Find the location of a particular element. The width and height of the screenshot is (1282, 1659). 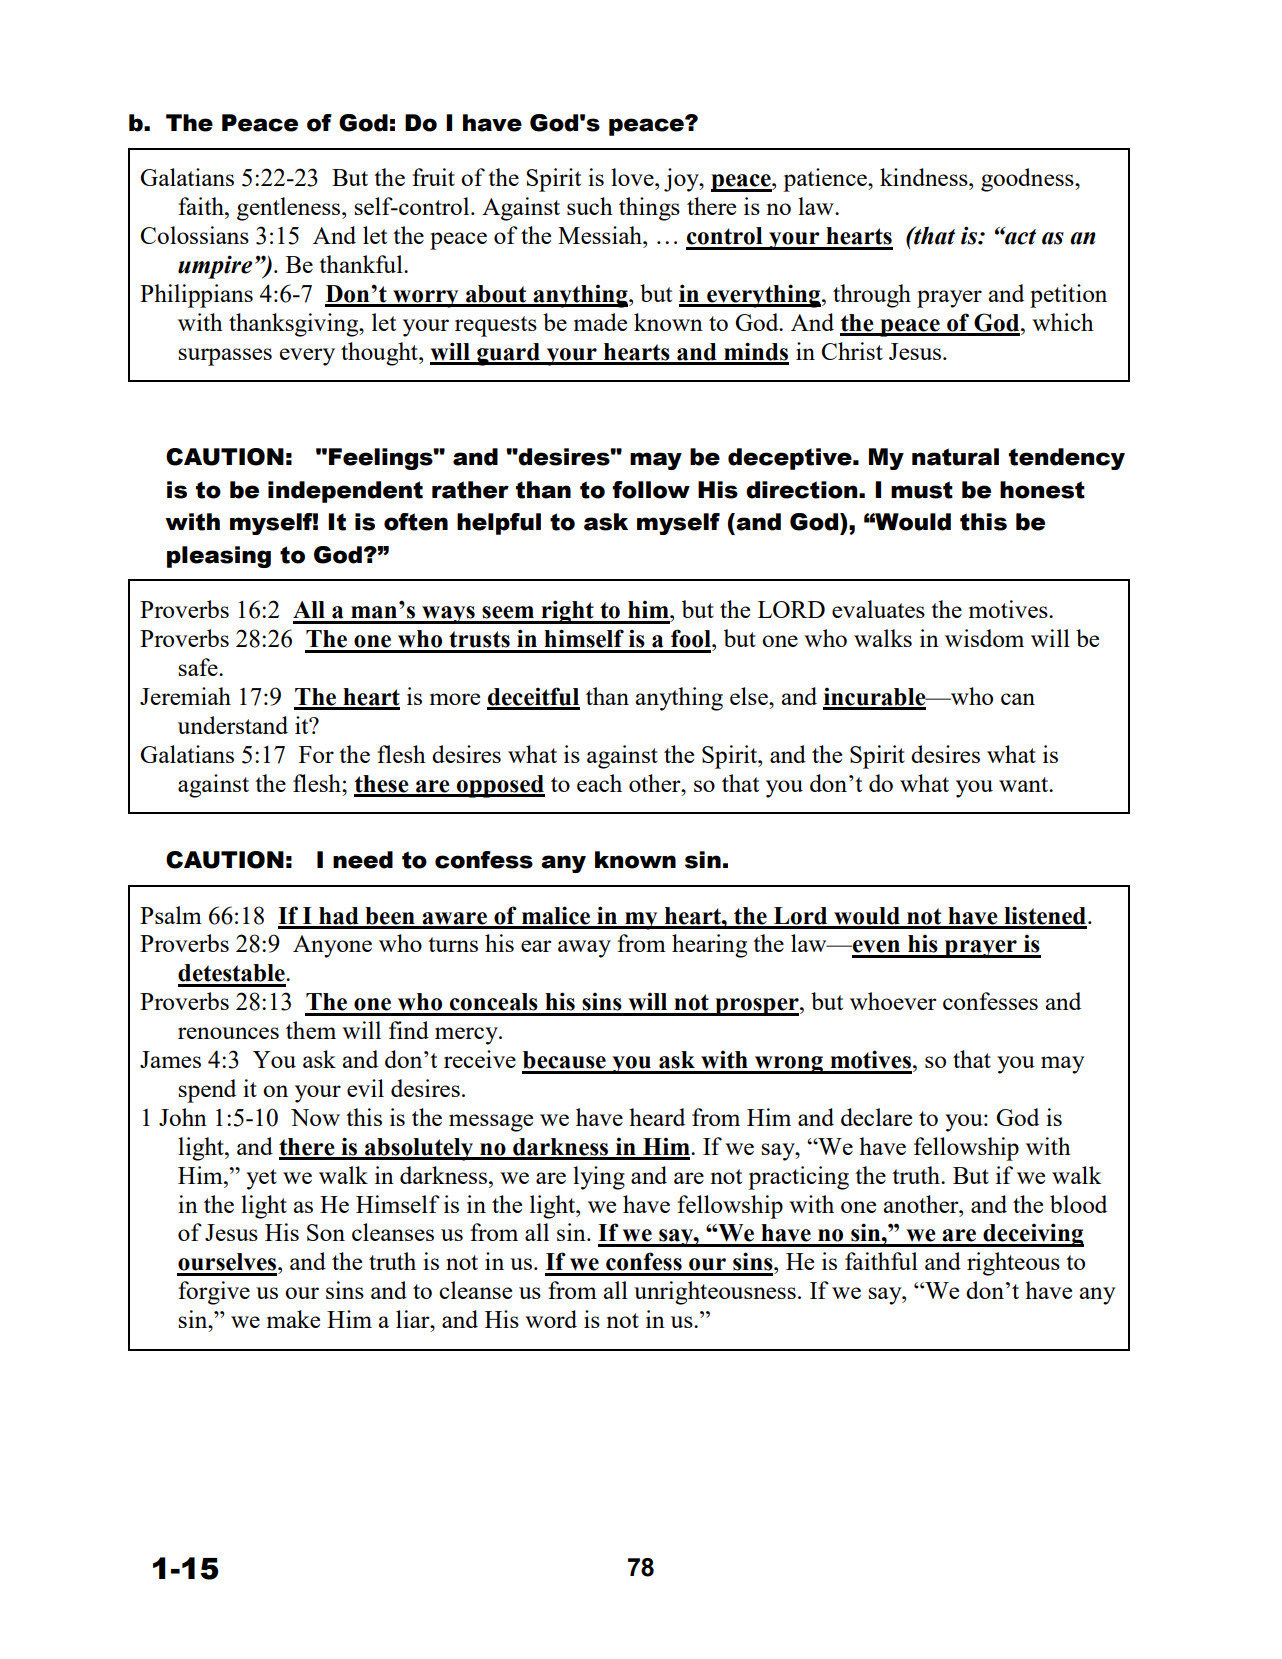

want is located at coordinates (1025, 784).
